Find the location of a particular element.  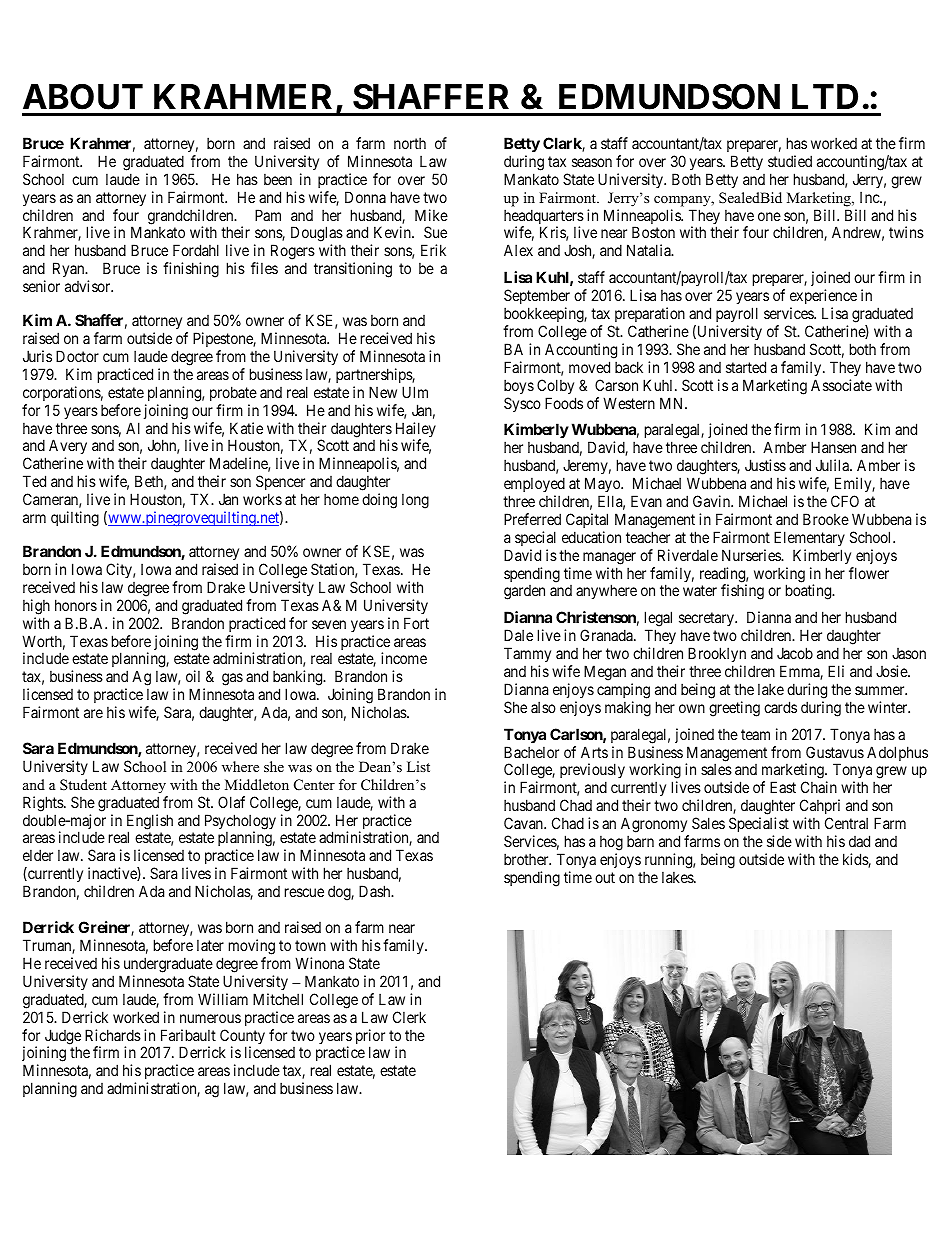

been is located at coordinates (278, 179).
